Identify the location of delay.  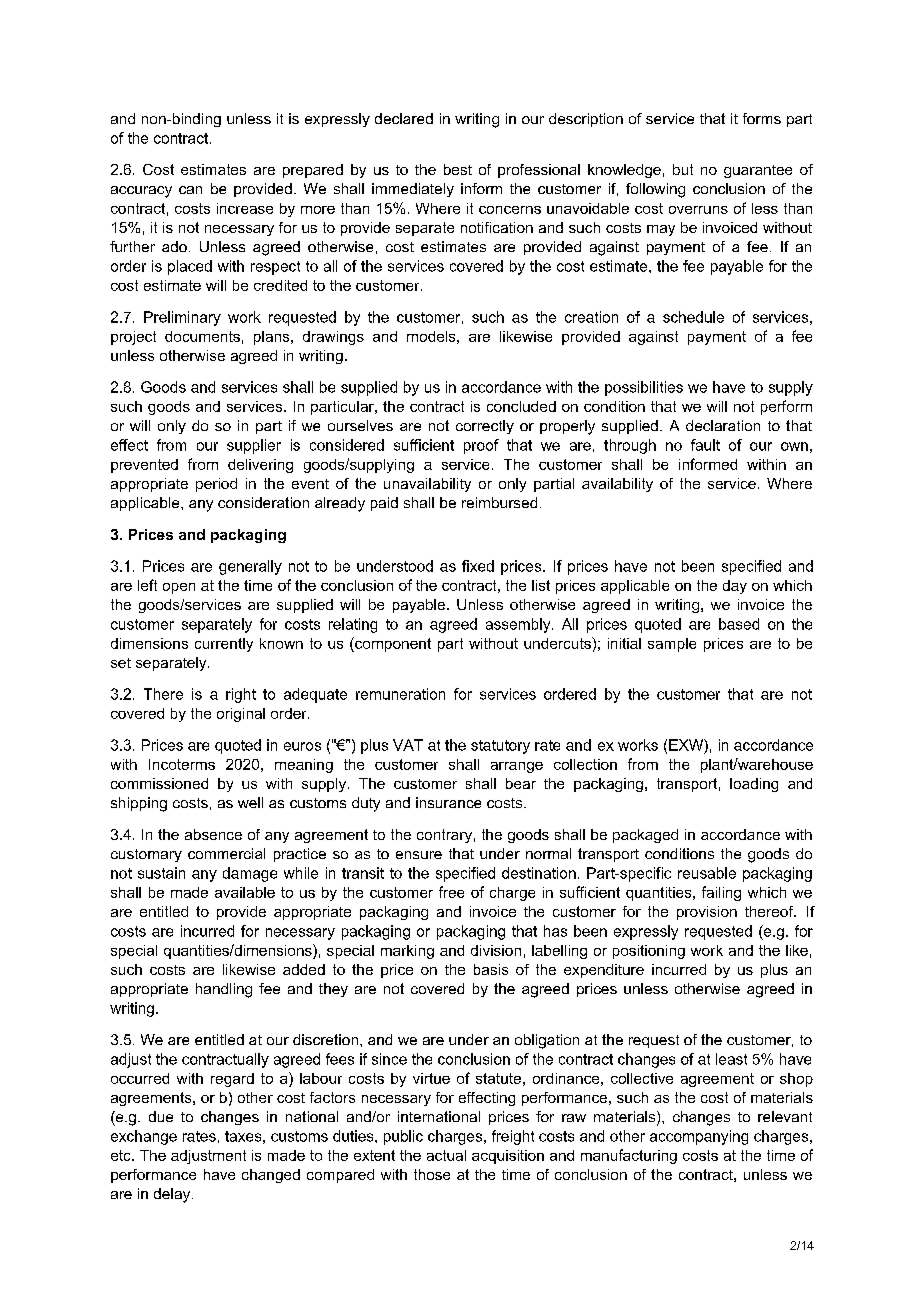
(173, 1195).
